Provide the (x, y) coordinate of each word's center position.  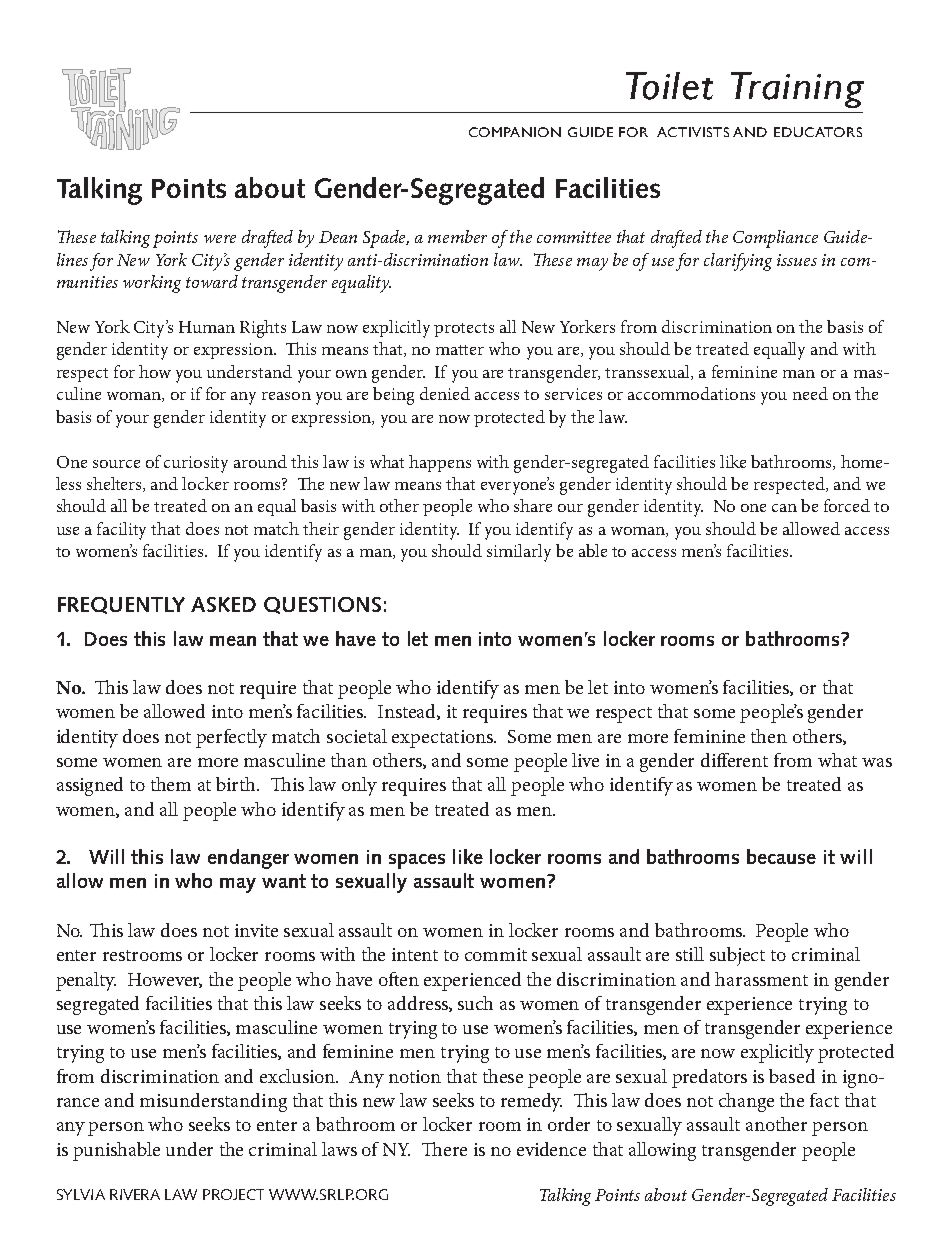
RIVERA (135, 1194)
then (769, 736)
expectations (443, 739)
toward (212, 281)
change (746, 1102)
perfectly (231, 738)
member (457, 236)
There (444, 1149)
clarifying (738, 262)
